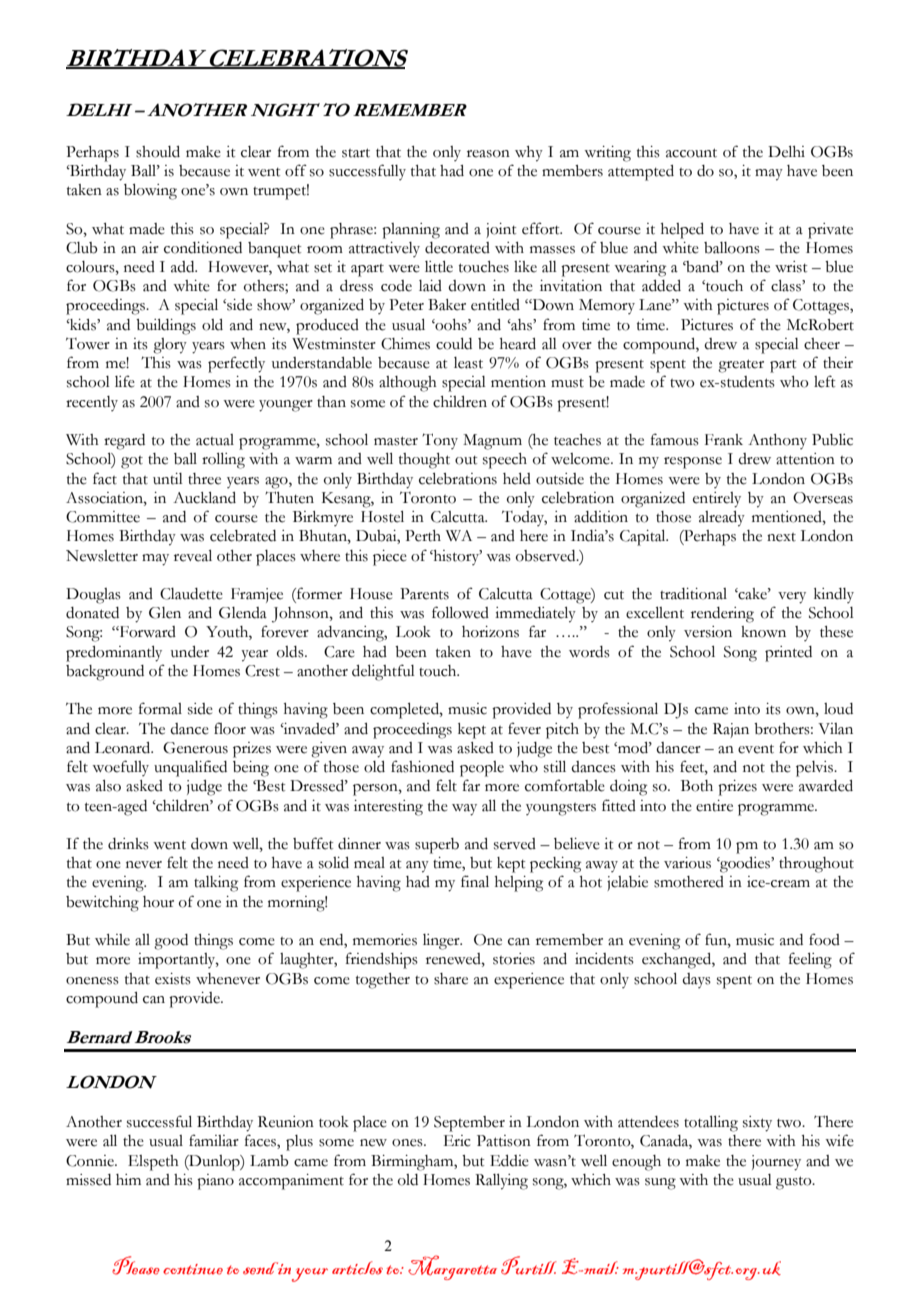  What do you see at coordinates (781, 537) in the screenshot?
I see `next` at bounding box center [781, 537].
